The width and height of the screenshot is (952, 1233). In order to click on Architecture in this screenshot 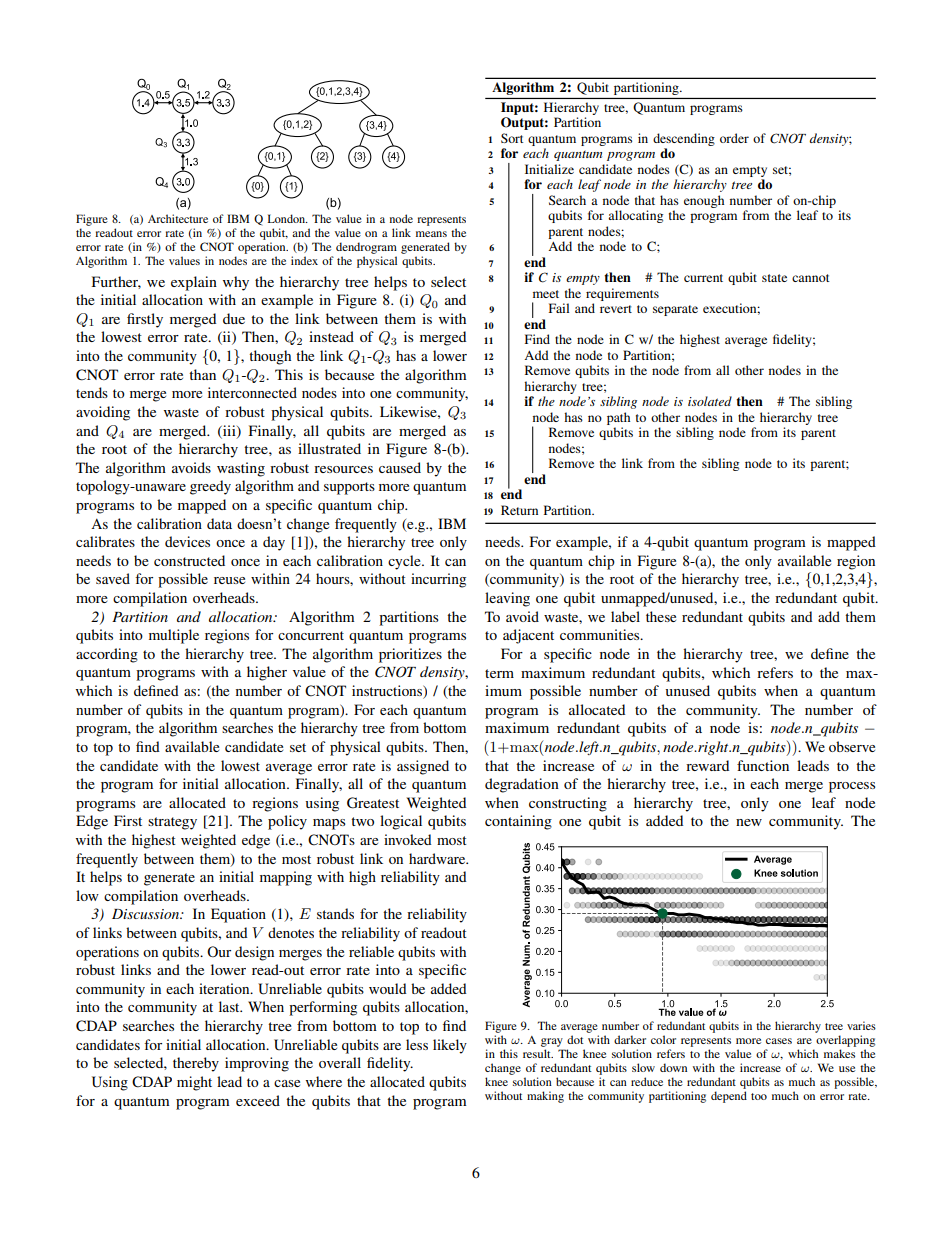, I will do `click(178, 218)`.
